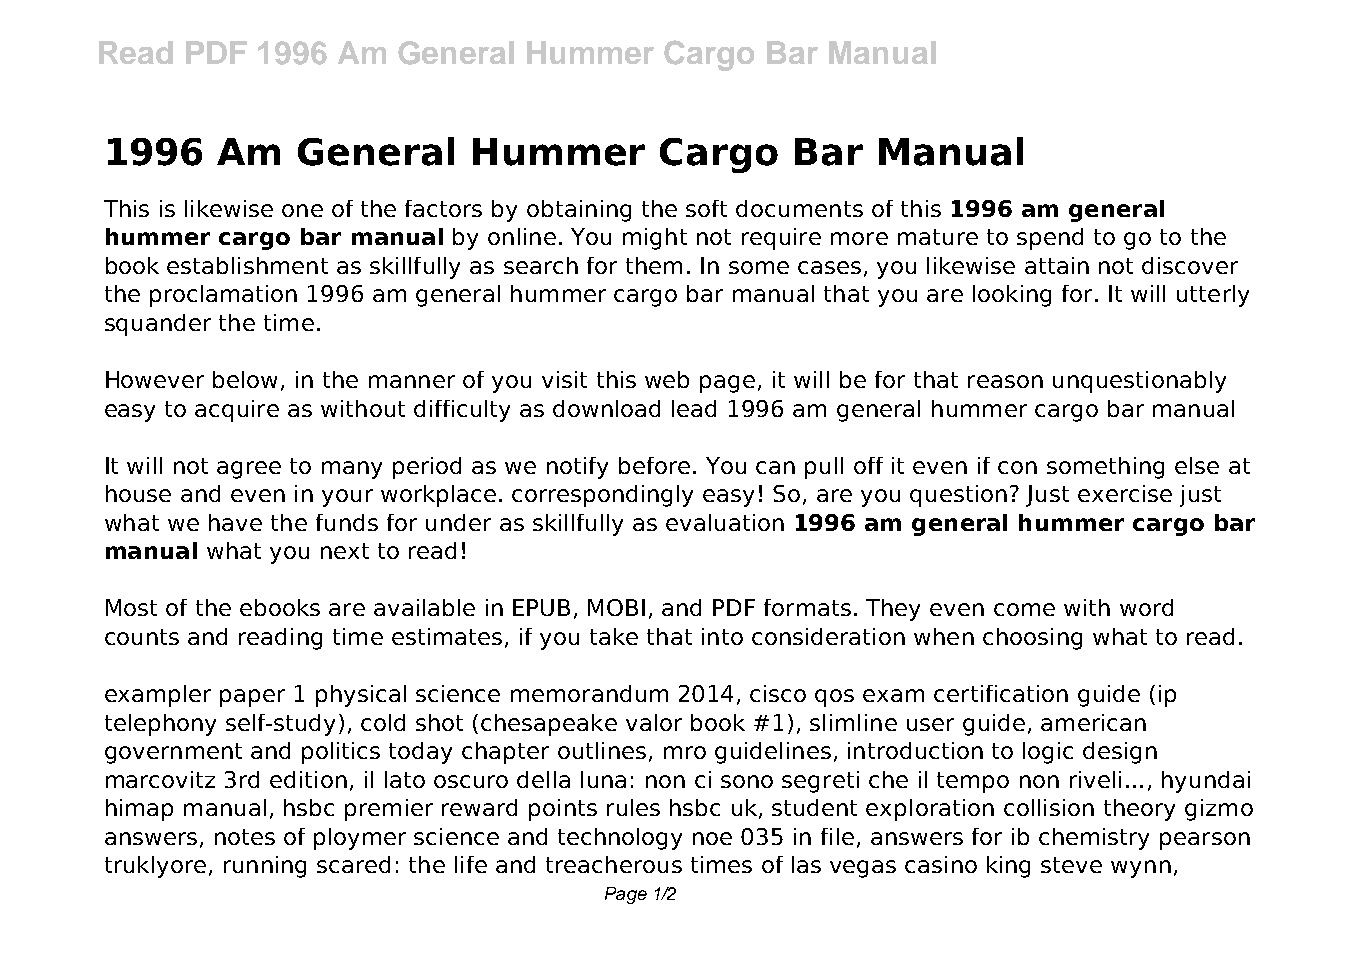  Describe the element at coordinates (694, 408) in the screenshot. I see `lead` at that location.
